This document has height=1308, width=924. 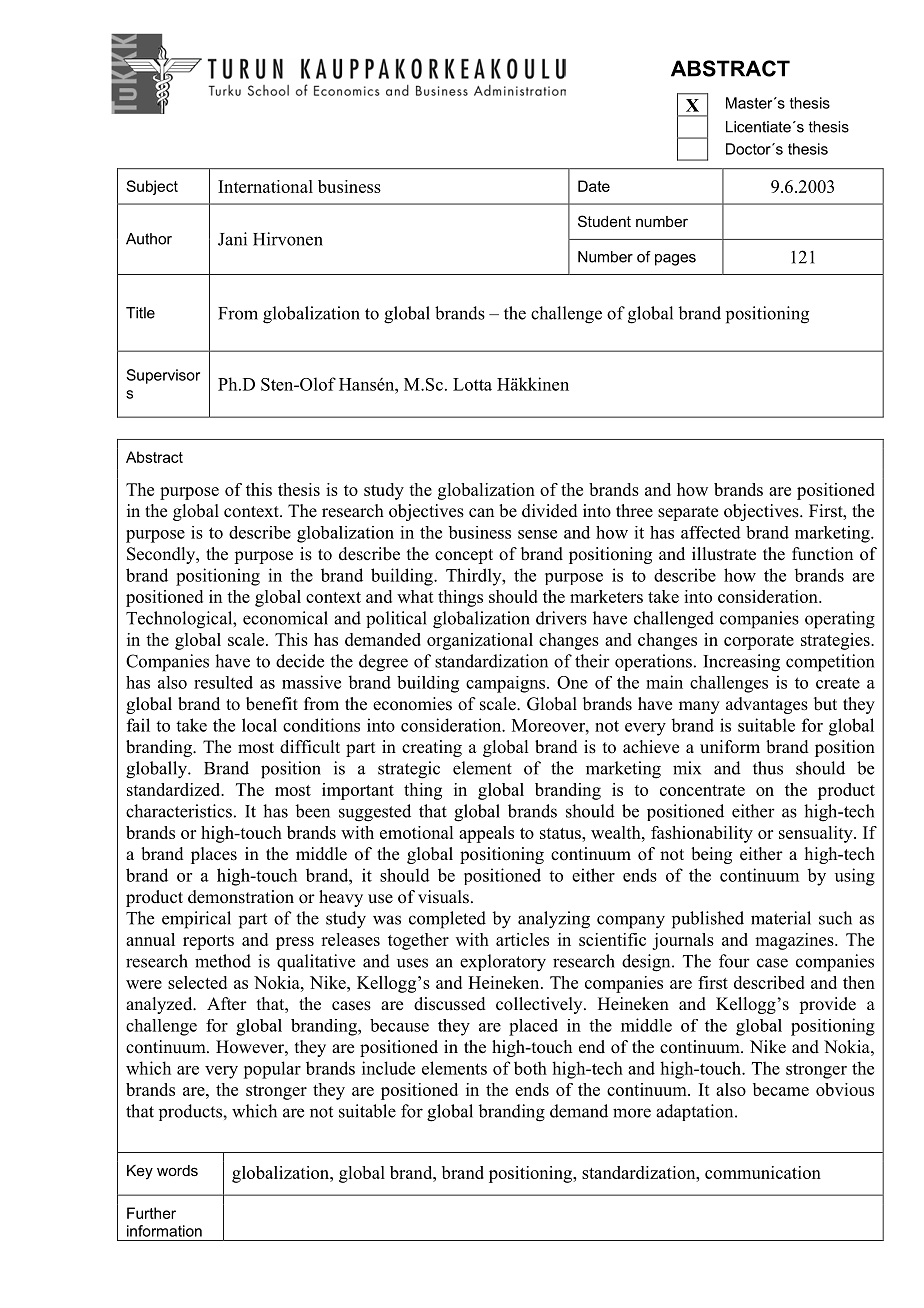 What do you see at coordinates (507, 684) in the document?
I see `campaigns` at bounding box center [507, 684].
